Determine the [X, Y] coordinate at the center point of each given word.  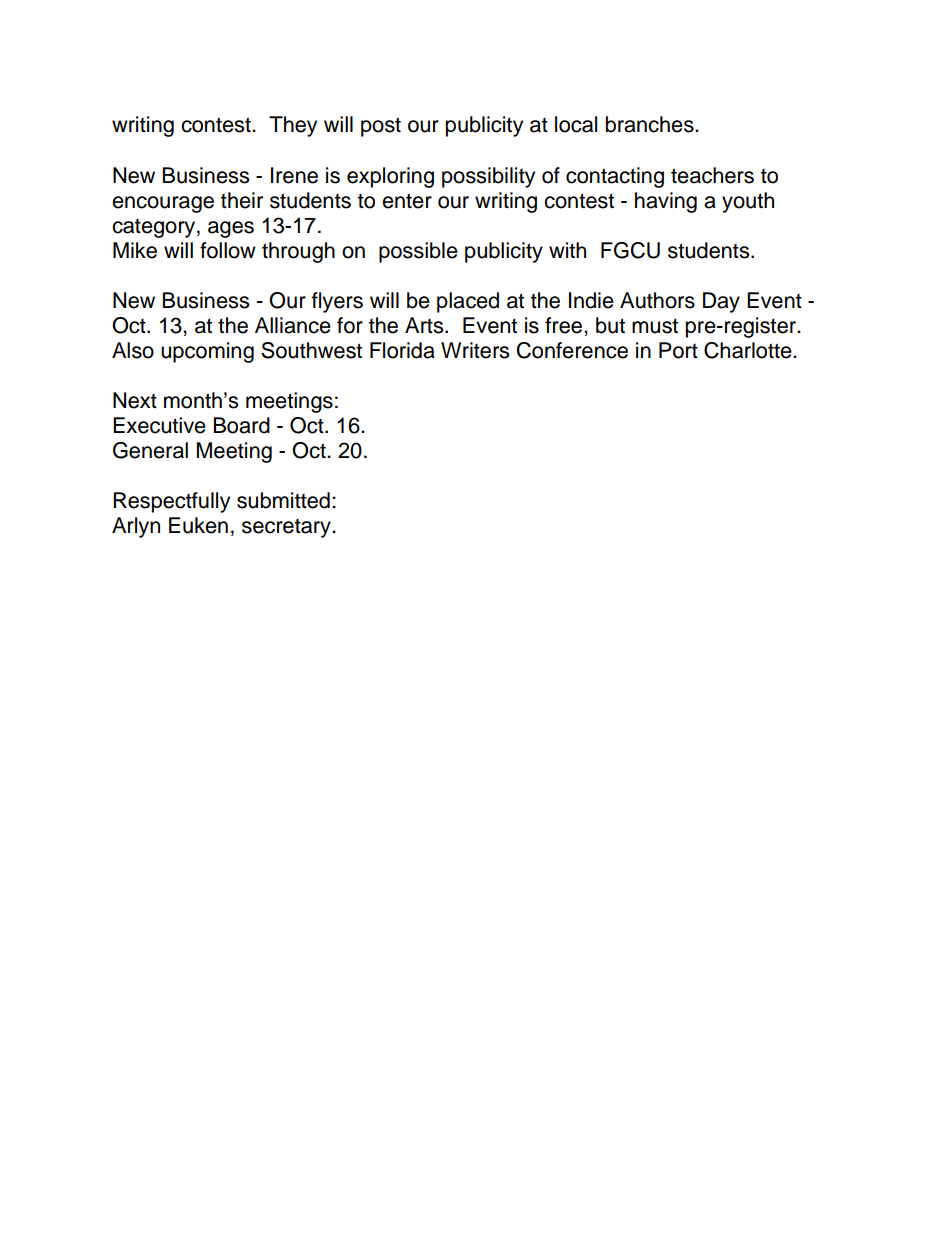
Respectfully [171, 502]
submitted [283, 500]
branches [651, 124]
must [655, 326]
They [293, 126]
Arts [425, 325]
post [381, 127]
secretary [287, 528]
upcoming [207, 352]
